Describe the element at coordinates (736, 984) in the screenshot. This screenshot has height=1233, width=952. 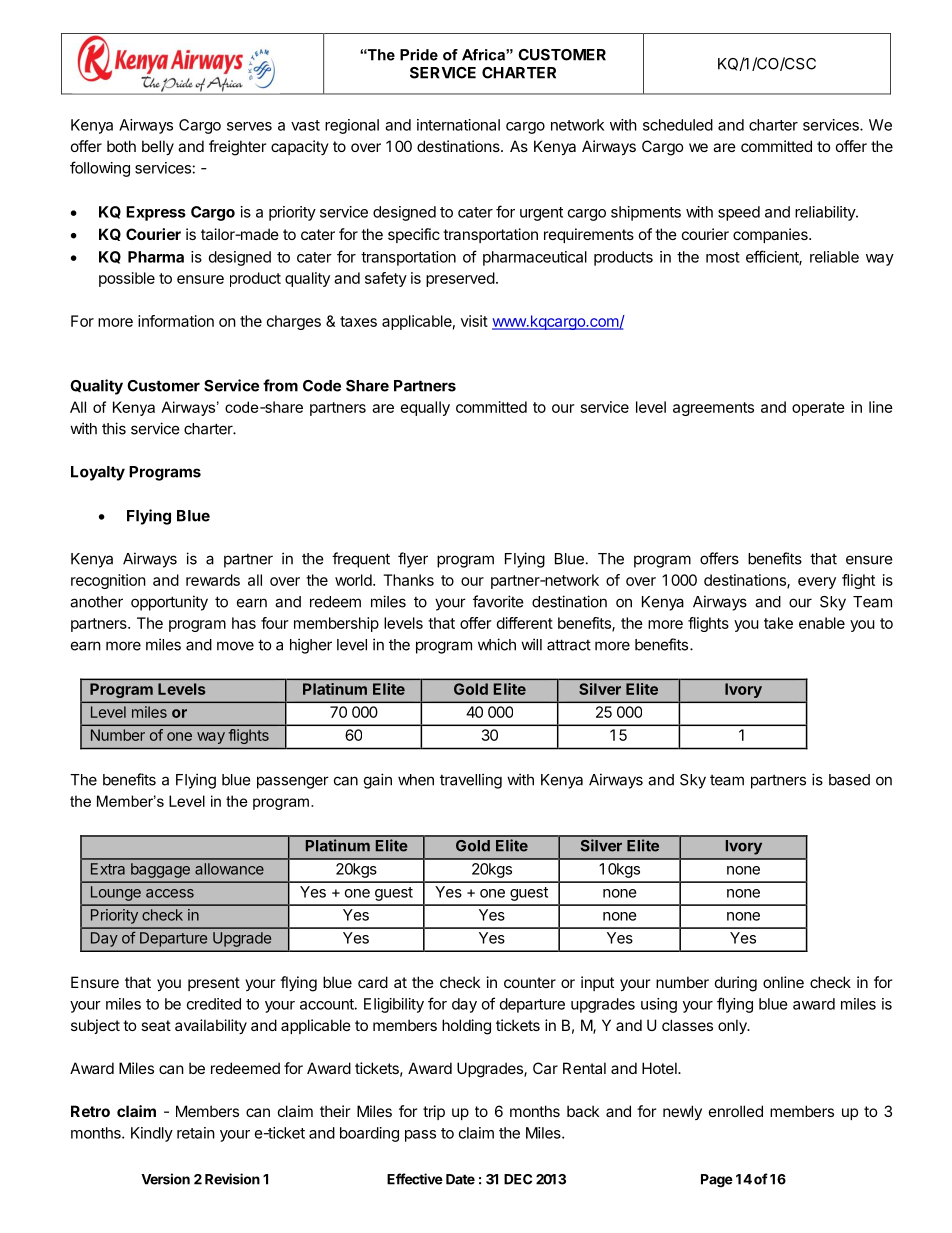
I see `during` at that location.
